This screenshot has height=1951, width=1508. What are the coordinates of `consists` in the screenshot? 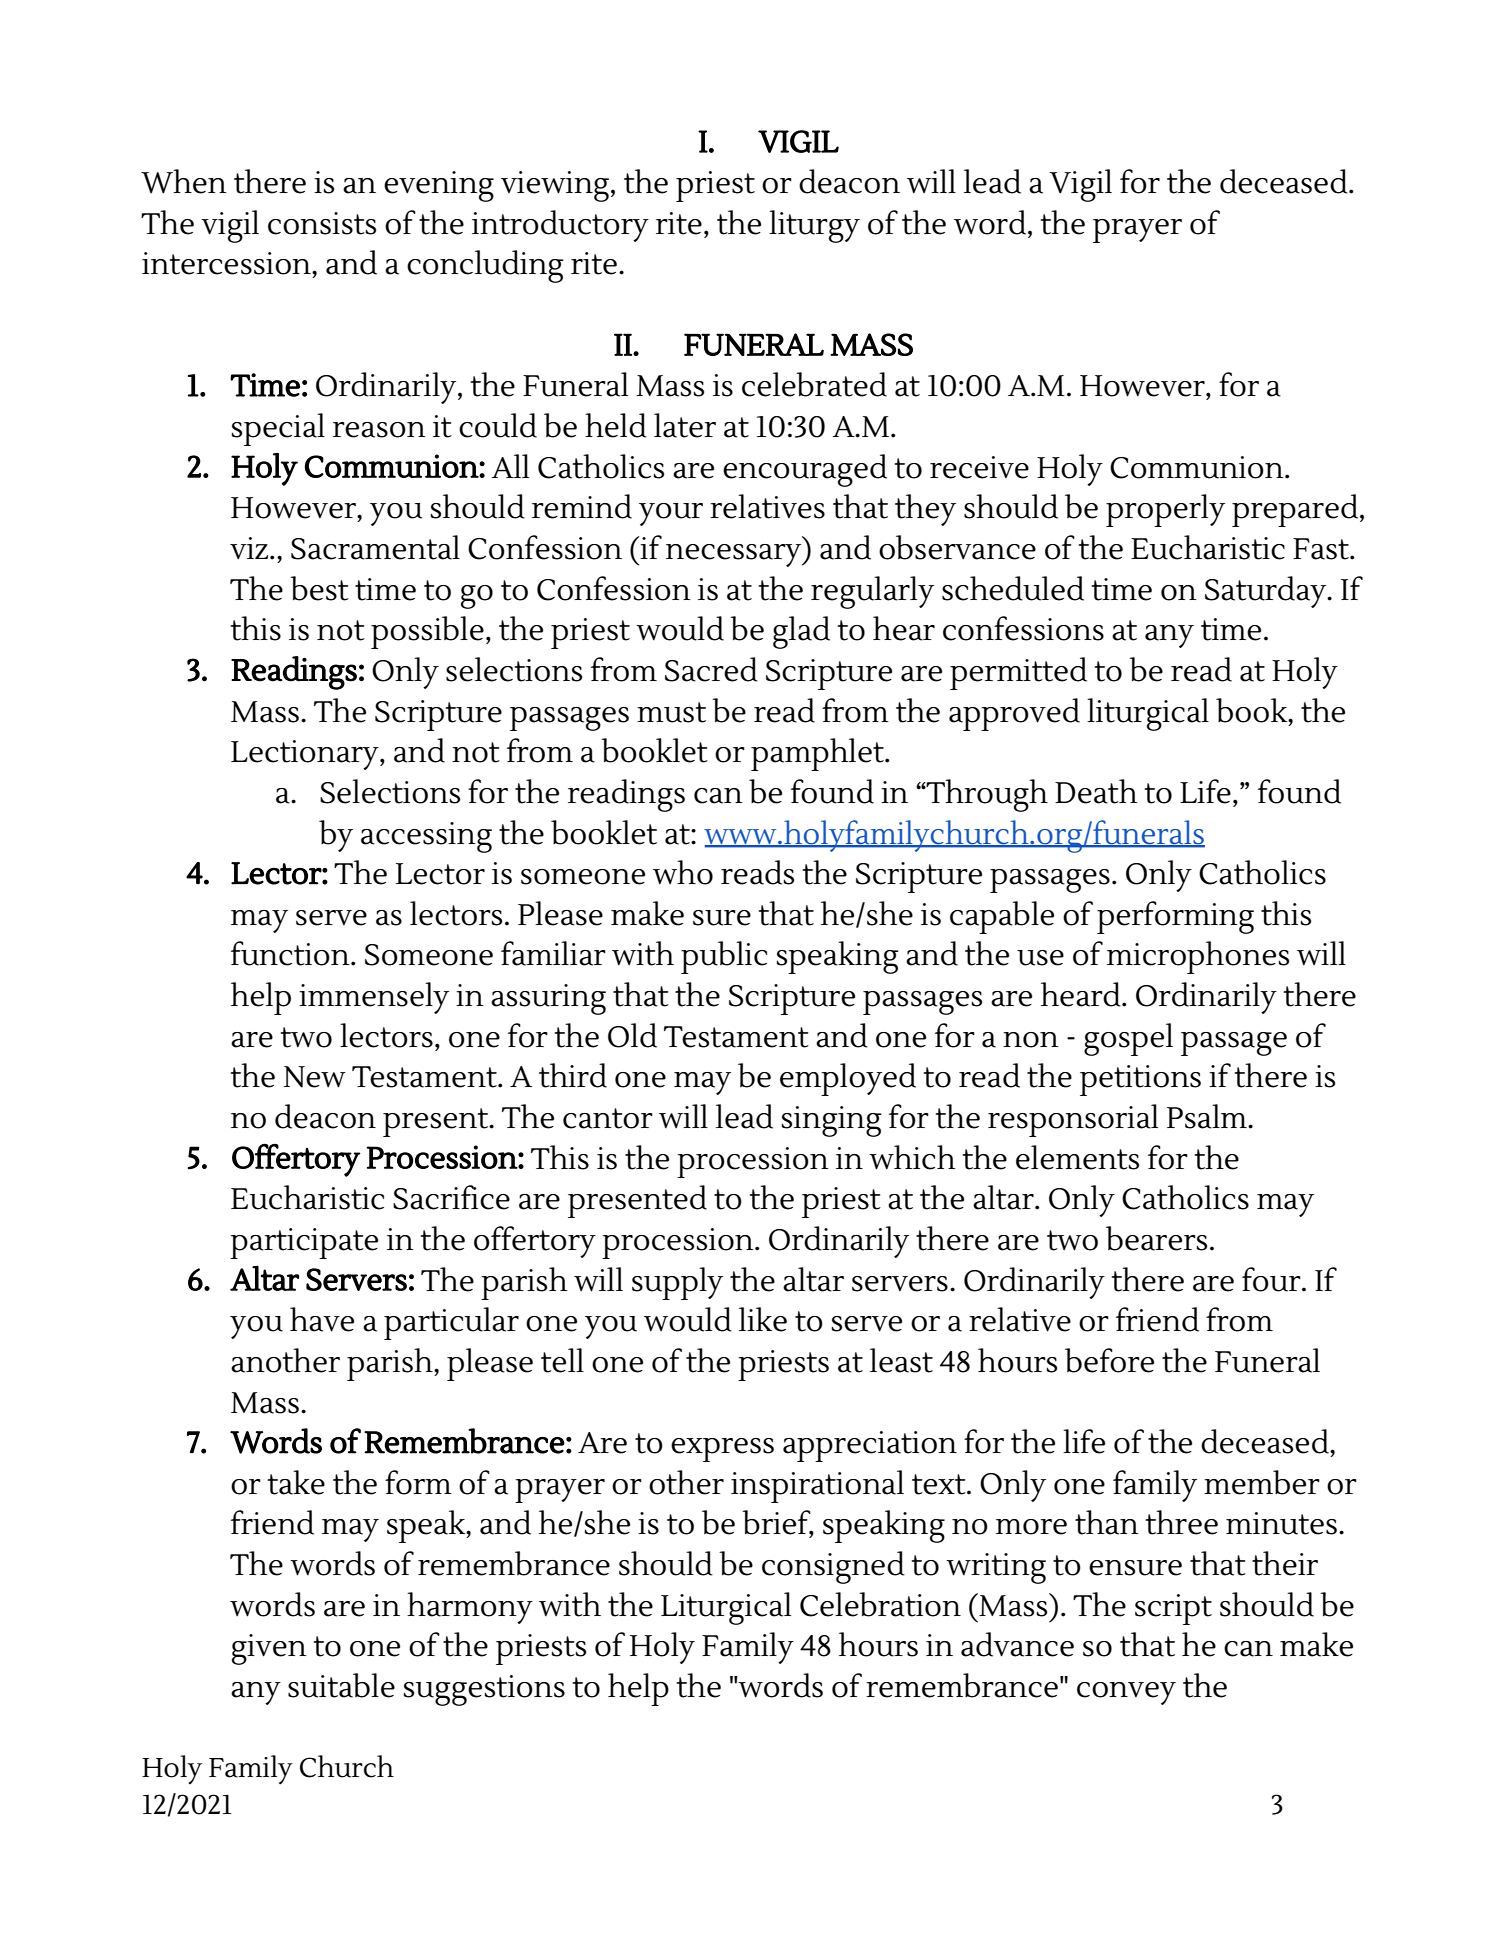 It's located at (322, 223).
